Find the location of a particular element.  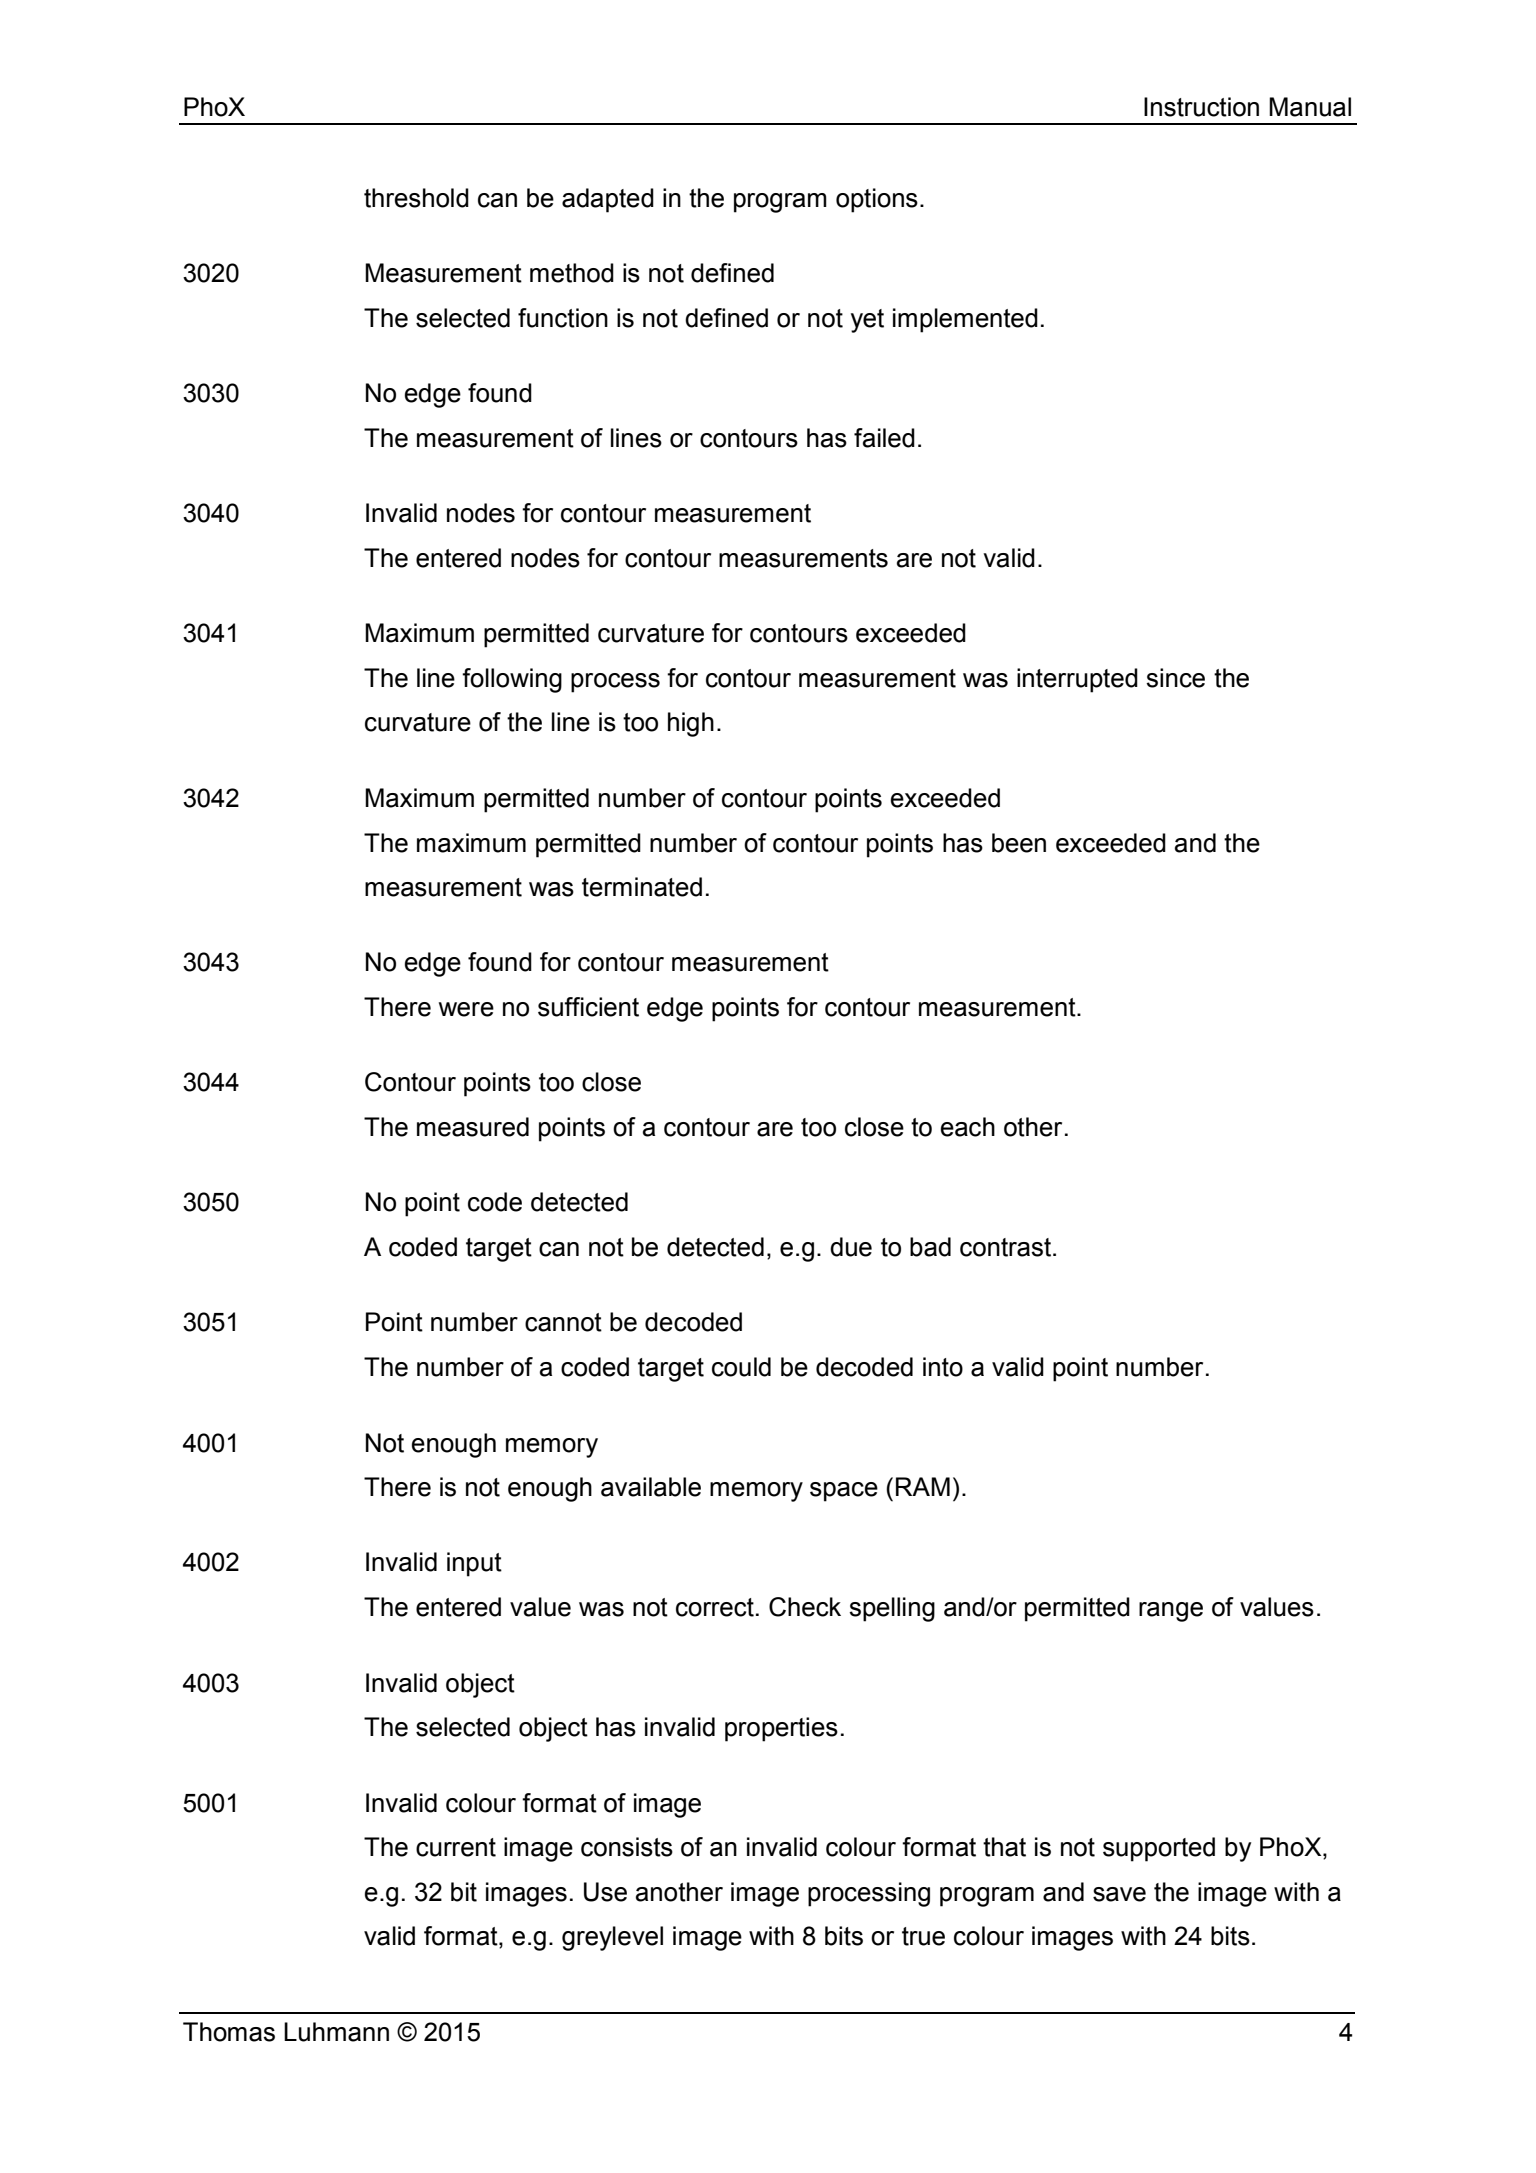

true is located at coordinates (923, 1936).
